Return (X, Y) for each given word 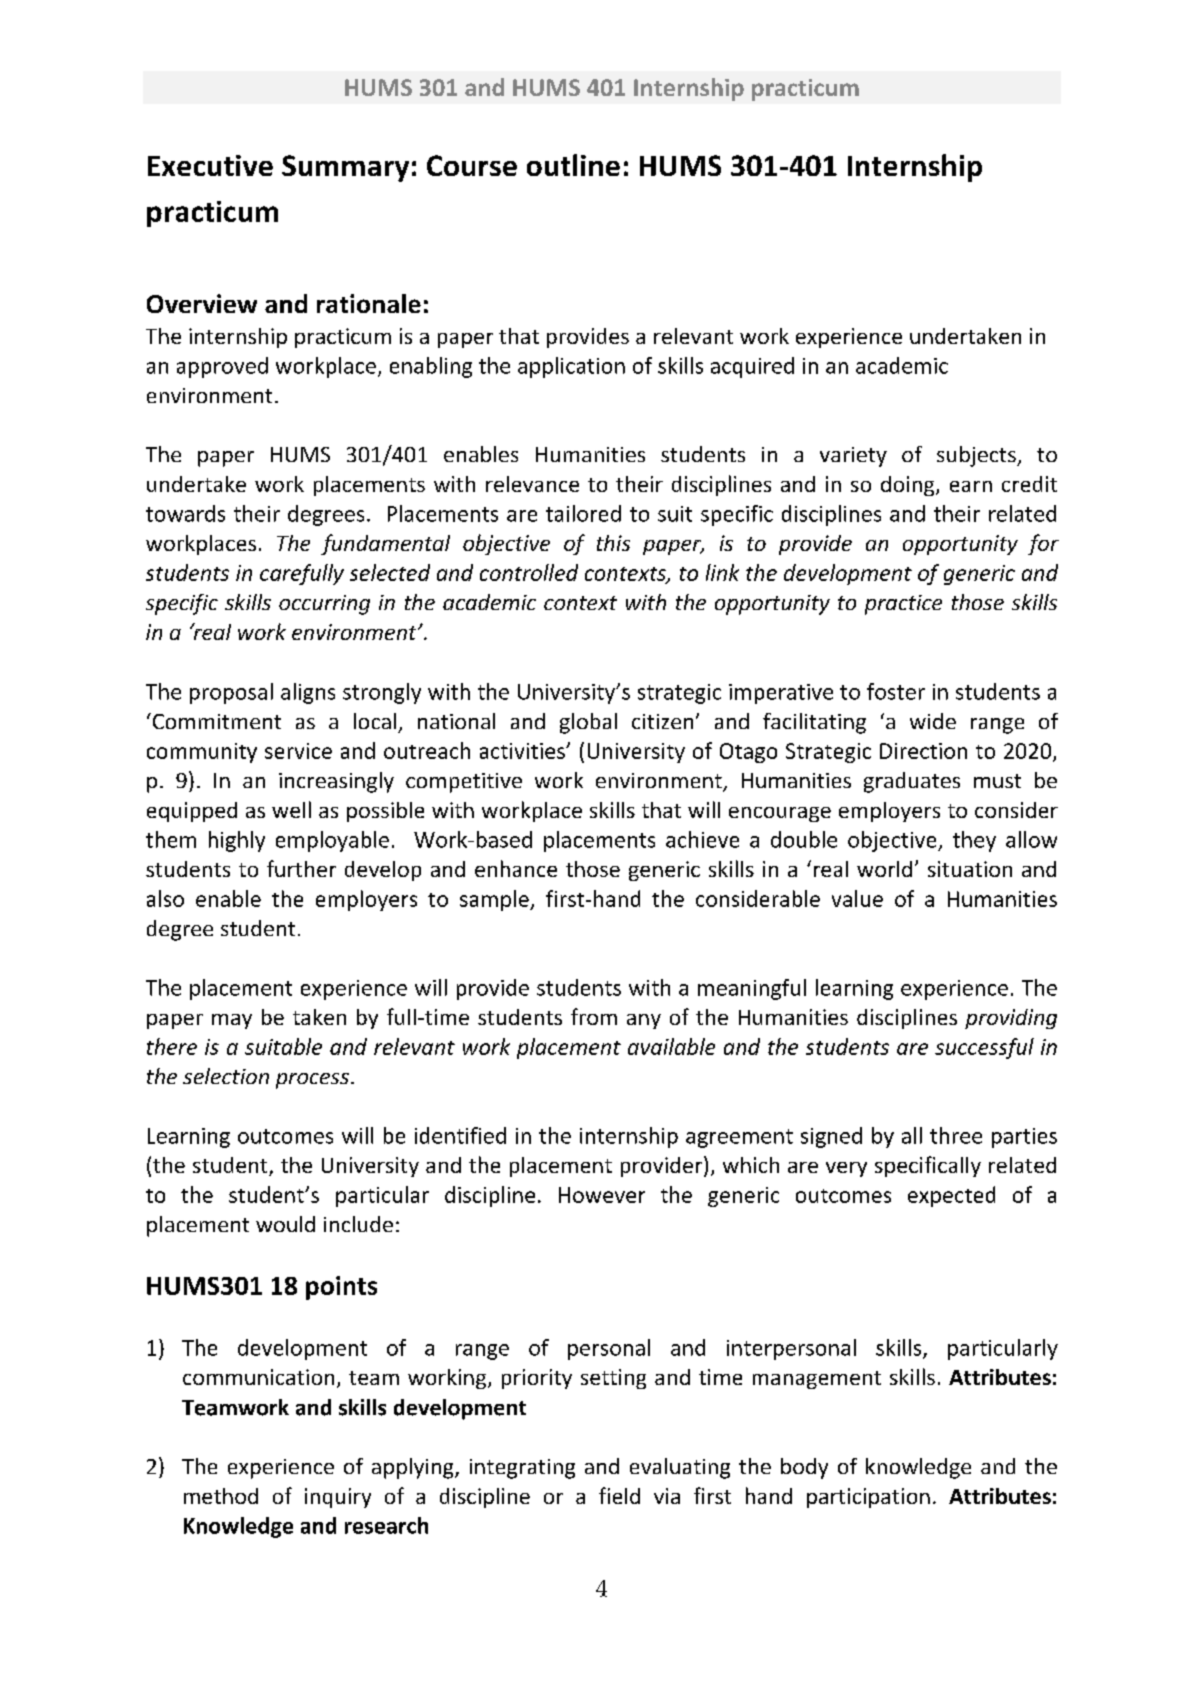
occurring (324, 605)
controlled (529, 572)
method (221, 1496)
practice (903, 605)
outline (573, 165)
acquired (752, 367)
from (594, 1016)
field (619, 1495)
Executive (210, 165)
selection (226, 1076)
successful (984, 1048)
